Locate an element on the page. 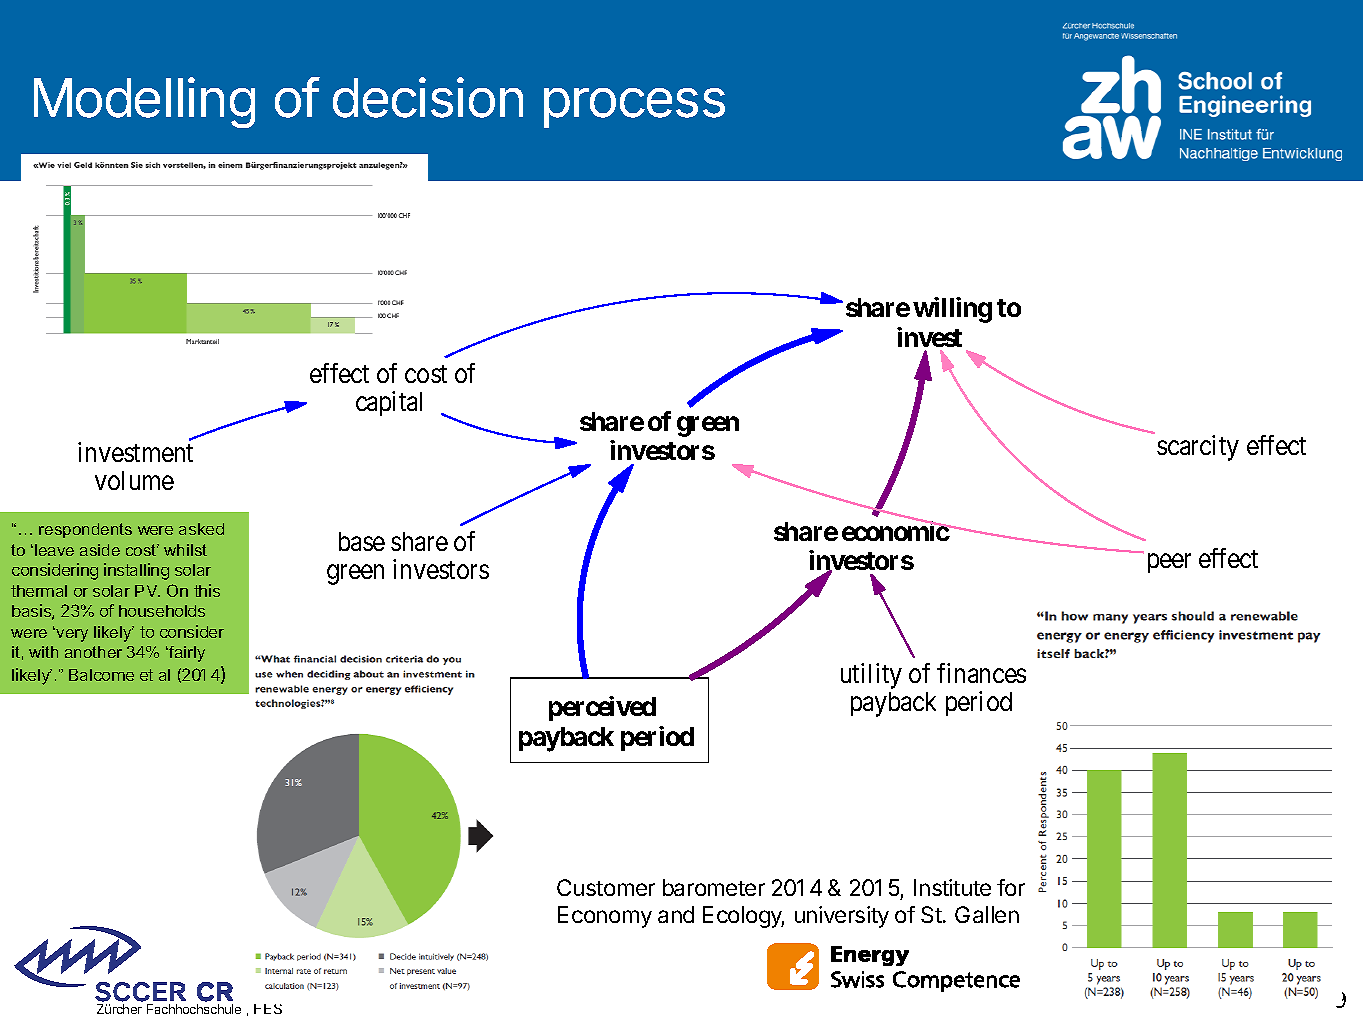 The width and height of the image is (1363, 1023). Modelling is located at coordinates (144, 102).
